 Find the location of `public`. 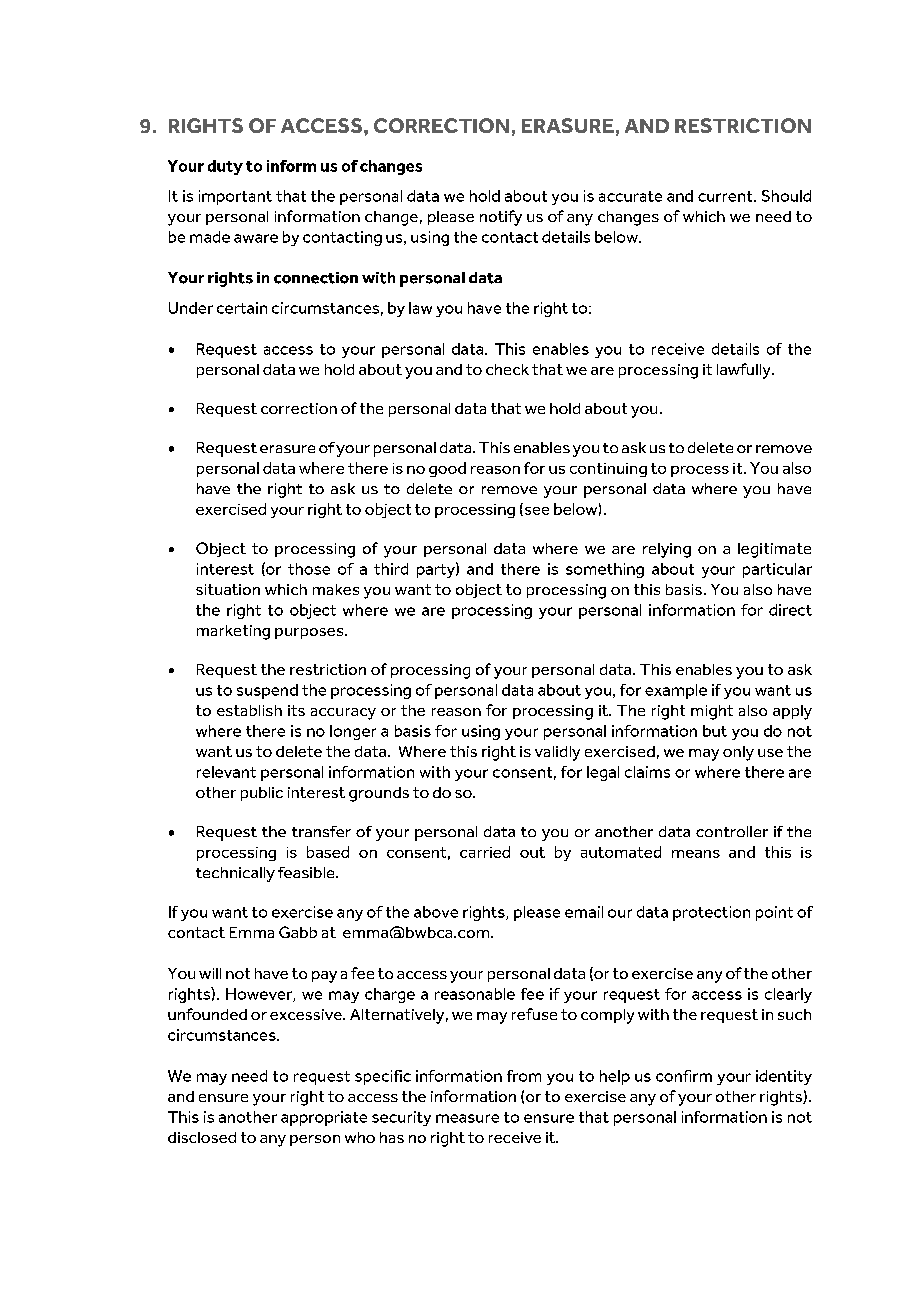

public is located at coordinates (262, 794).
